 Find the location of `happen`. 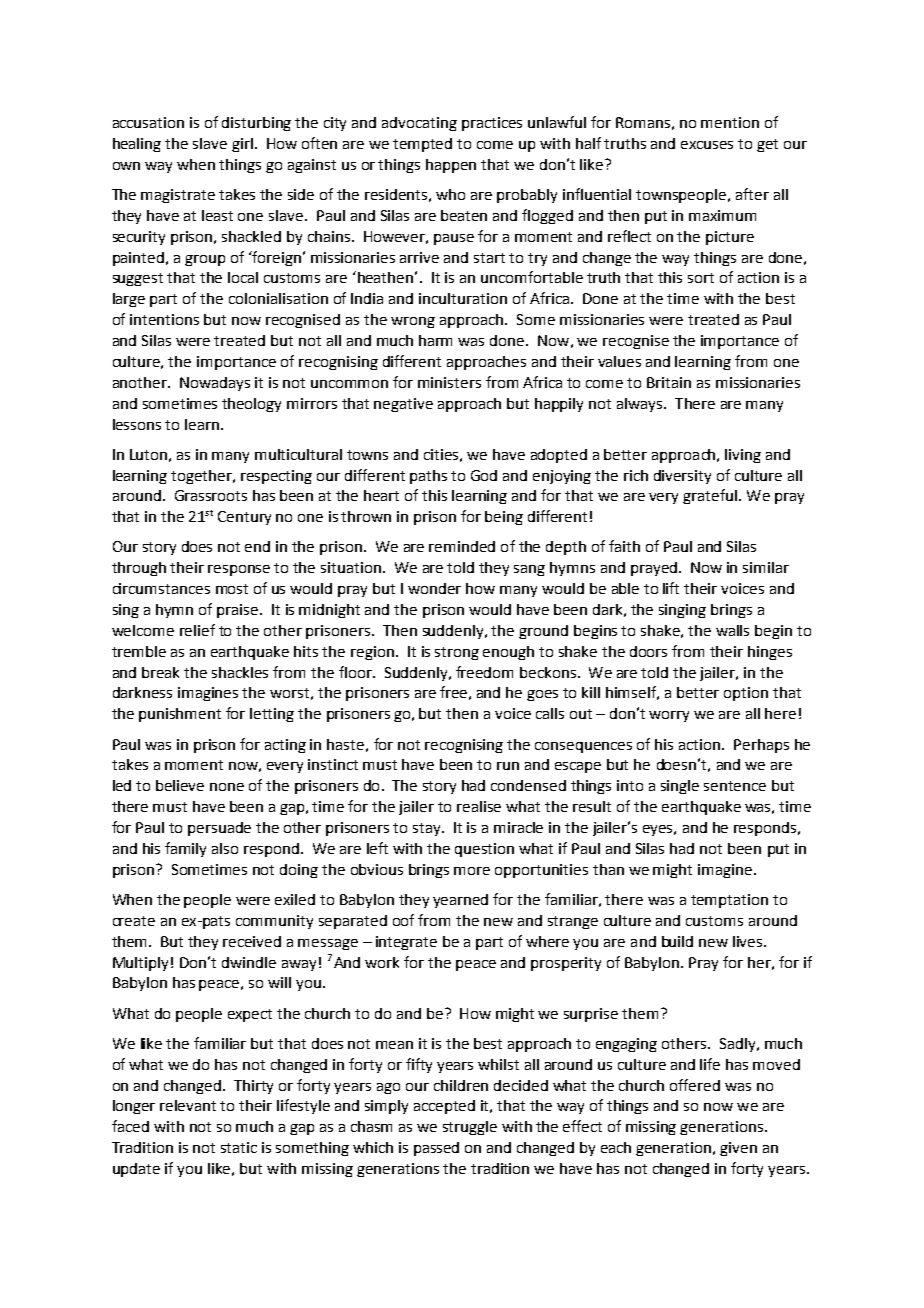

happen is located at coordinates (451, 166).
